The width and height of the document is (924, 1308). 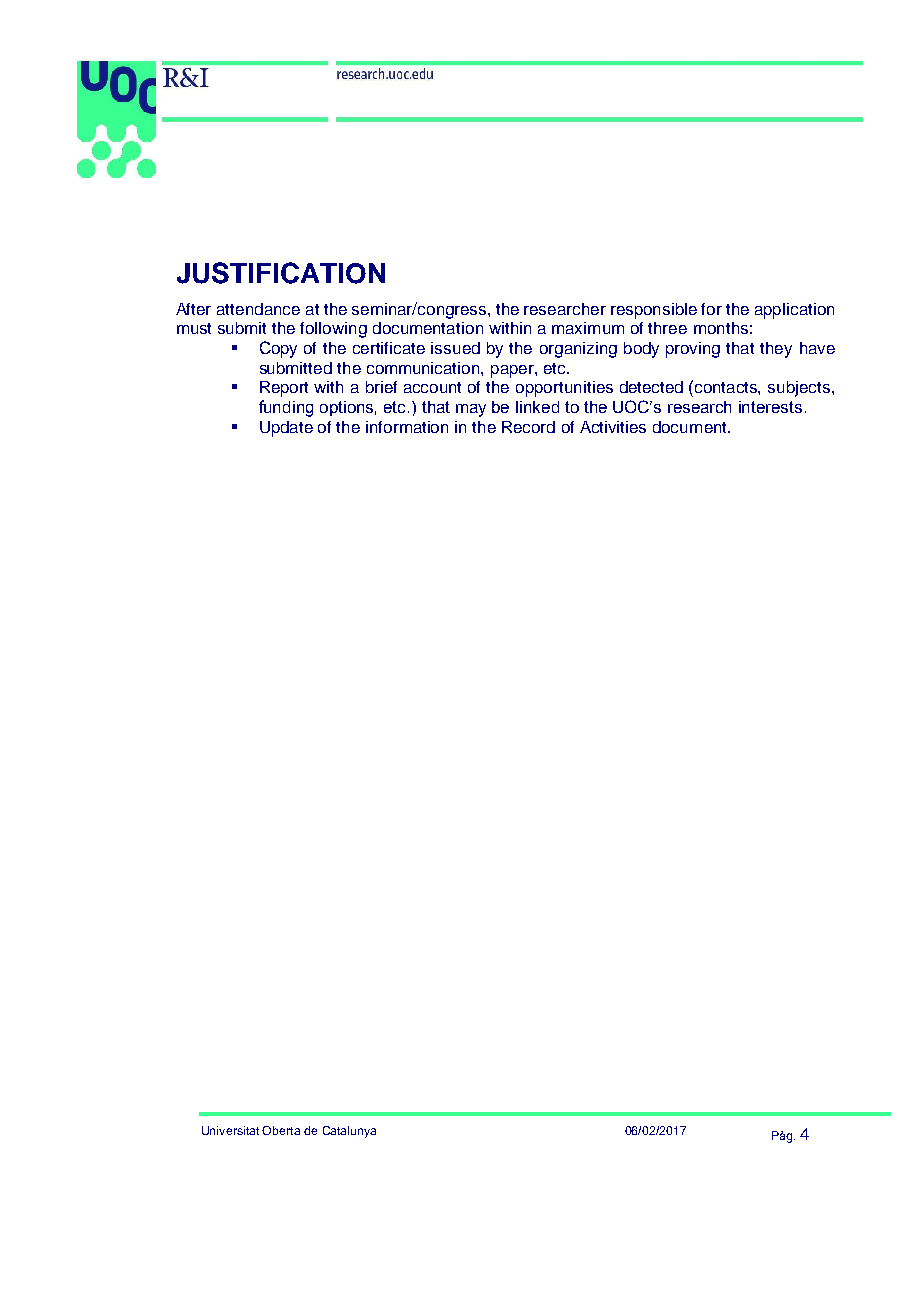 What do you see at coordinates (258, 309) in the document?
I see `attendance` at bounding box center [258, 309].
